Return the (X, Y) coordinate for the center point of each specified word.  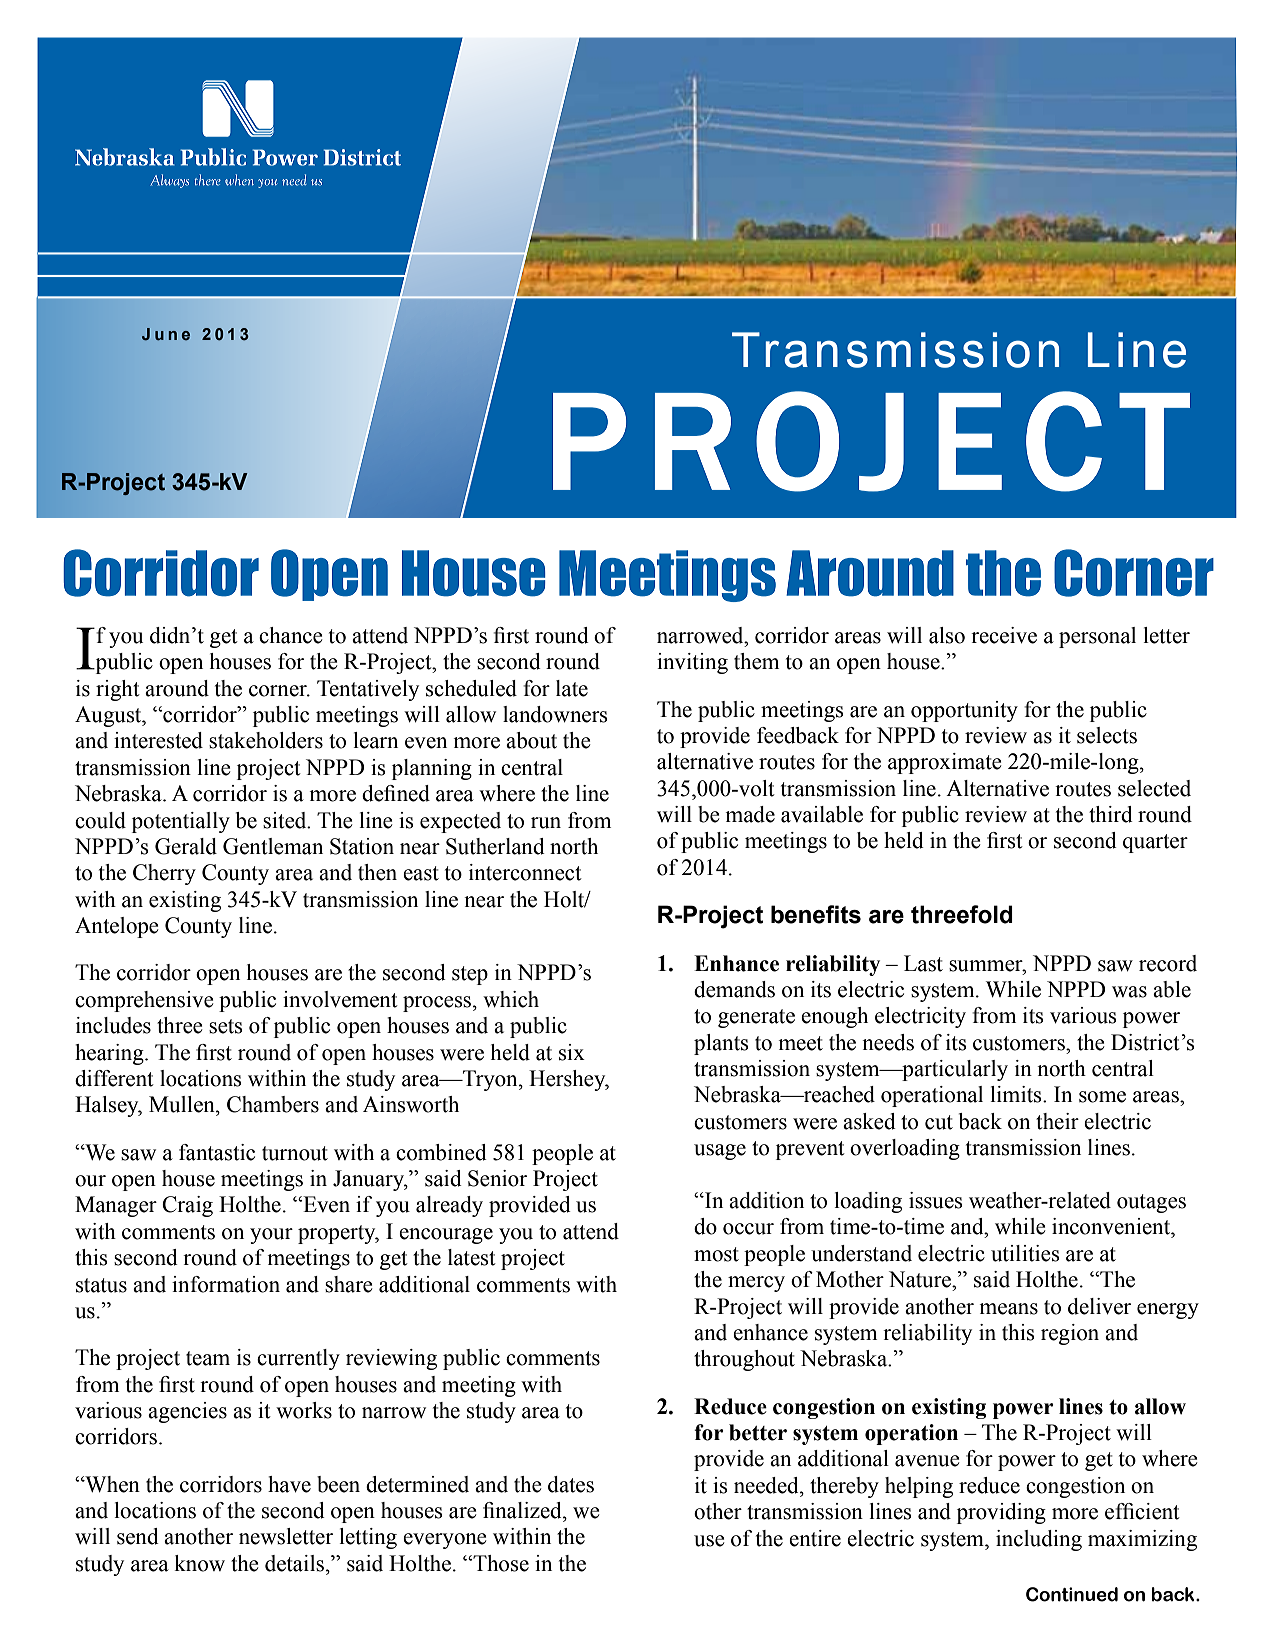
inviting (692, 663)
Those (500, 1563)
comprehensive (144, 1001)
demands (734, 989)
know (199, 1563)
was (1129, 992)
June (166, 334)
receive (1004, 635)
